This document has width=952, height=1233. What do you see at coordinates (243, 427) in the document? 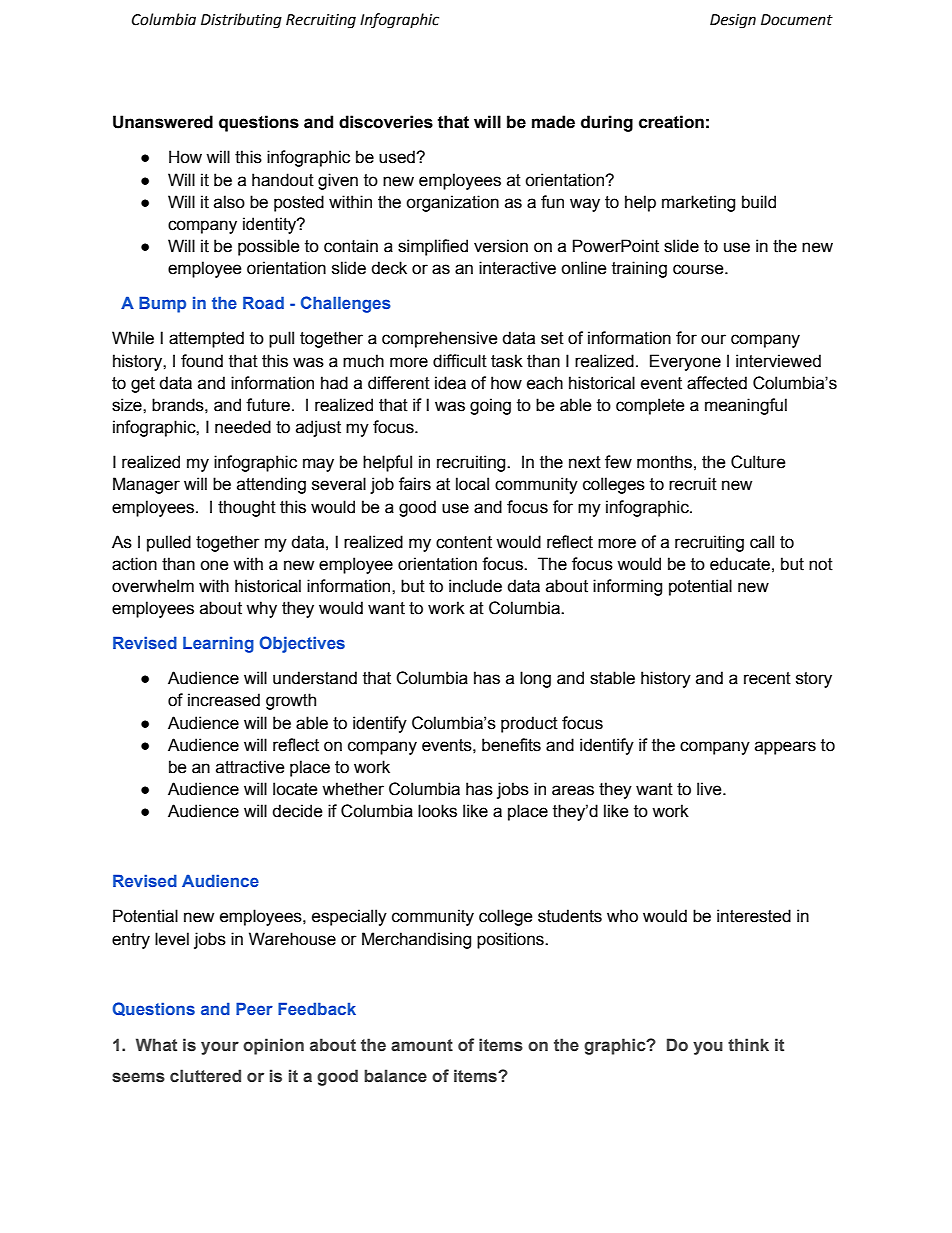
I see `needed` at bounding box center [243, 427].
